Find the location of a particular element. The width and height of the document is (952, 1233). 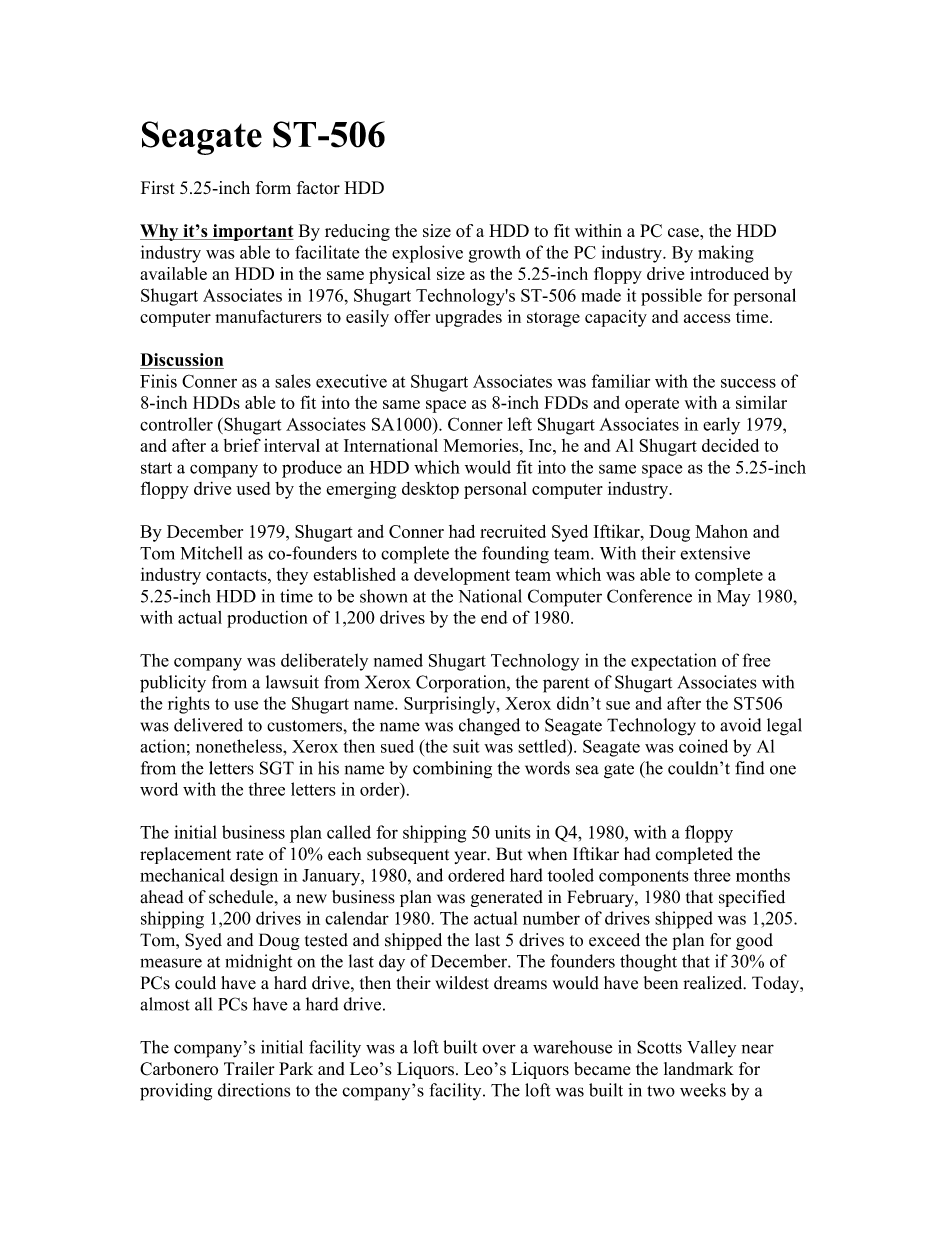

used is located at coordinates (253, 488).
